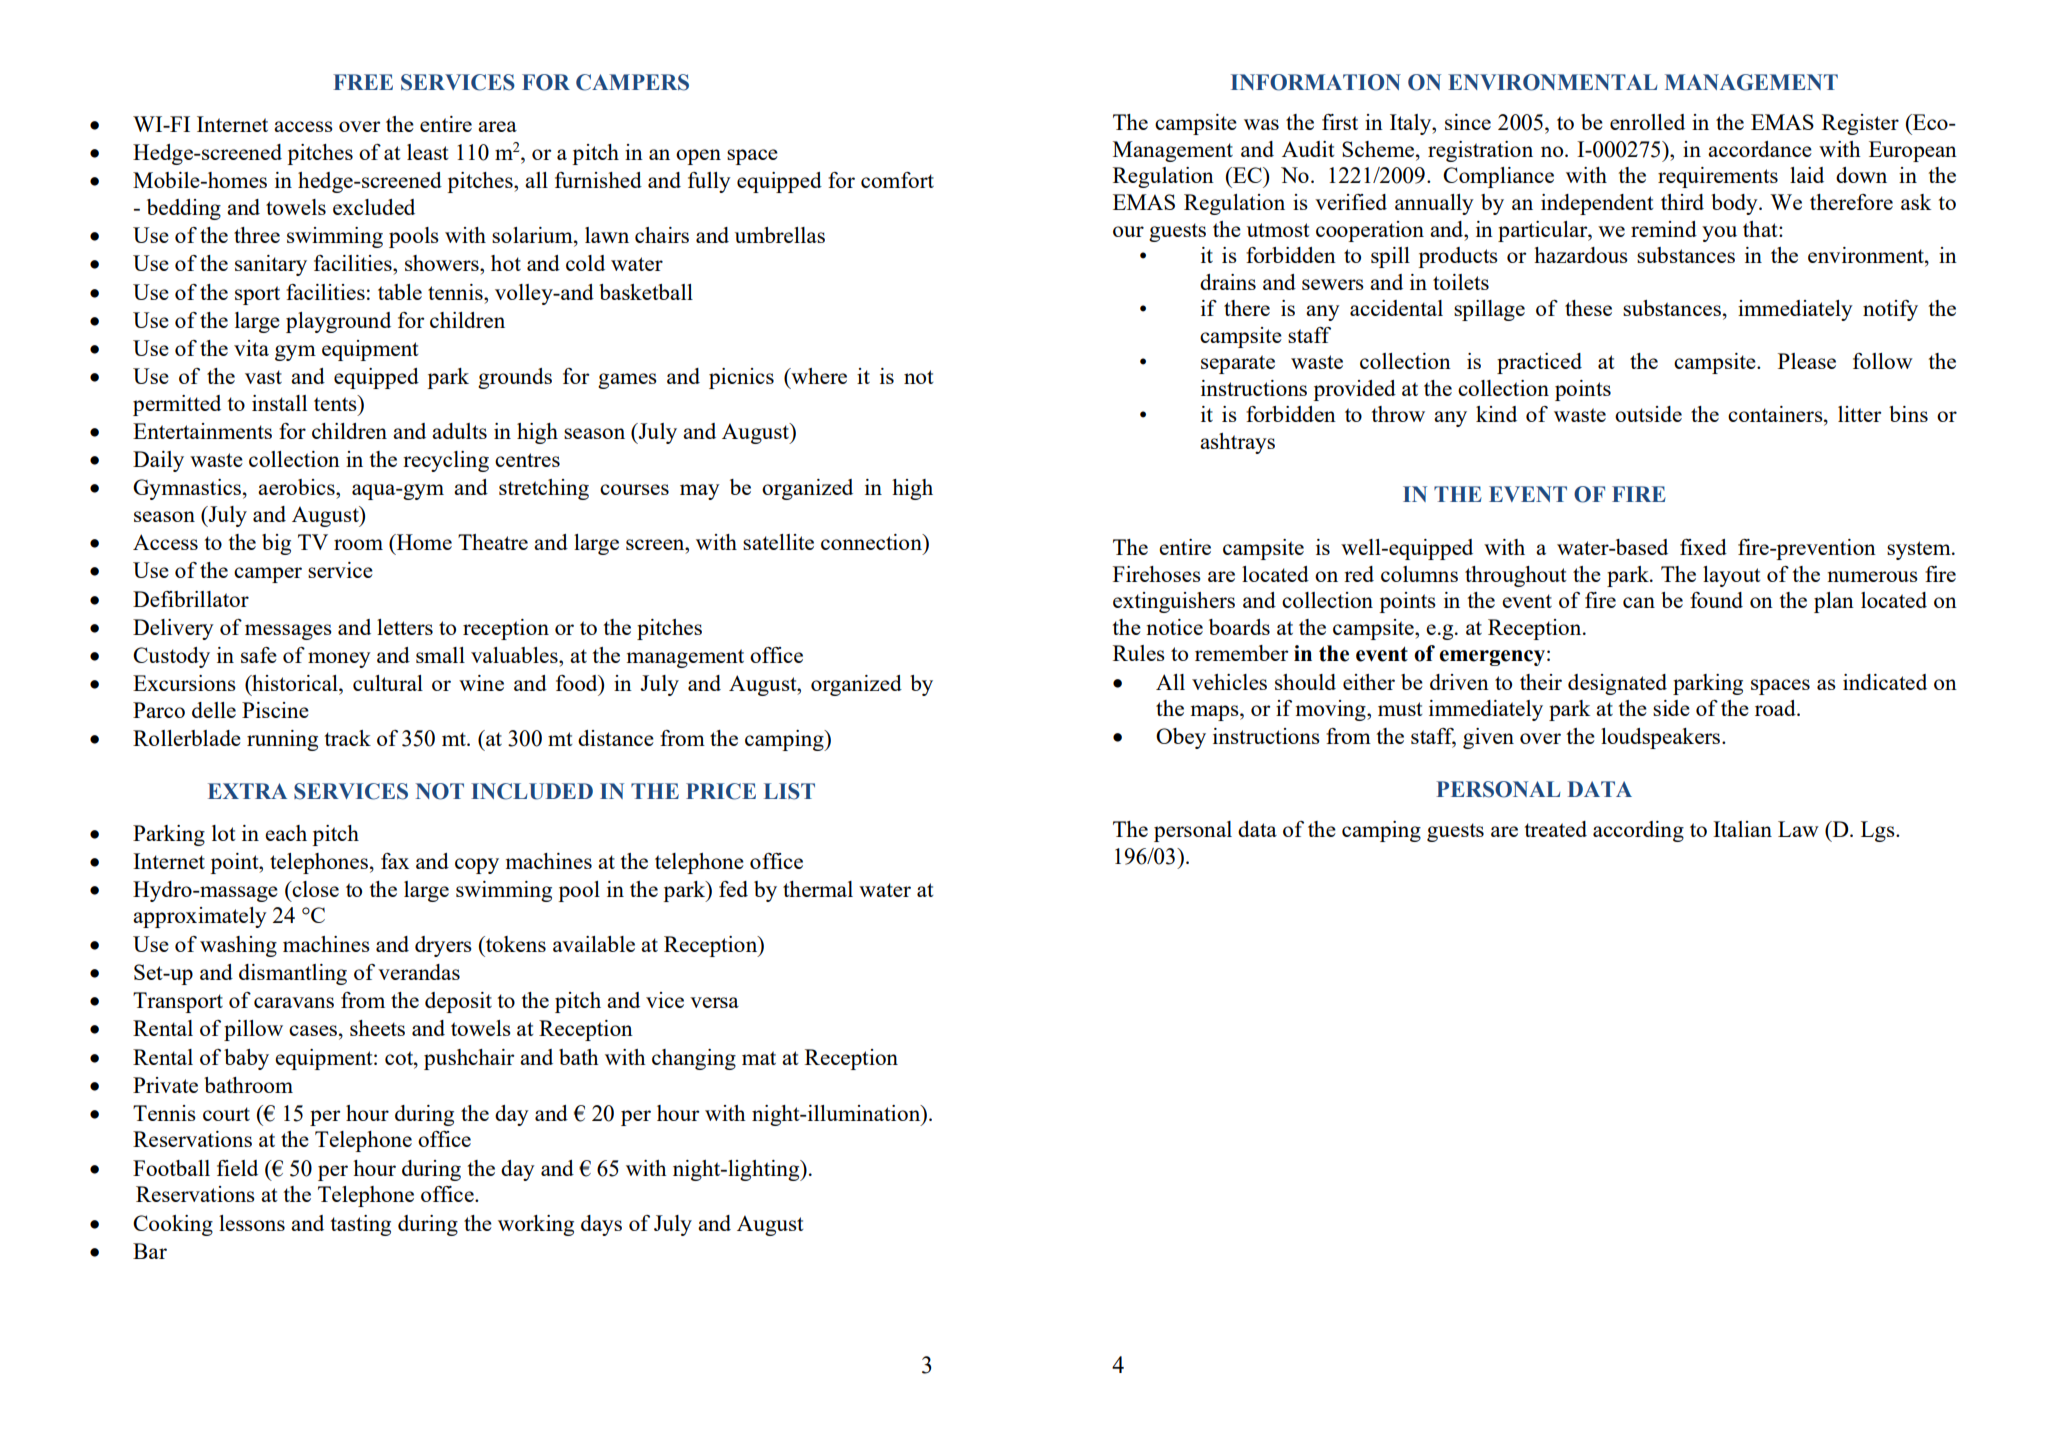 This page has height=1447, width=2046. Describe the element at coordinates (339, 660) in the page. I see `money` at that location.
